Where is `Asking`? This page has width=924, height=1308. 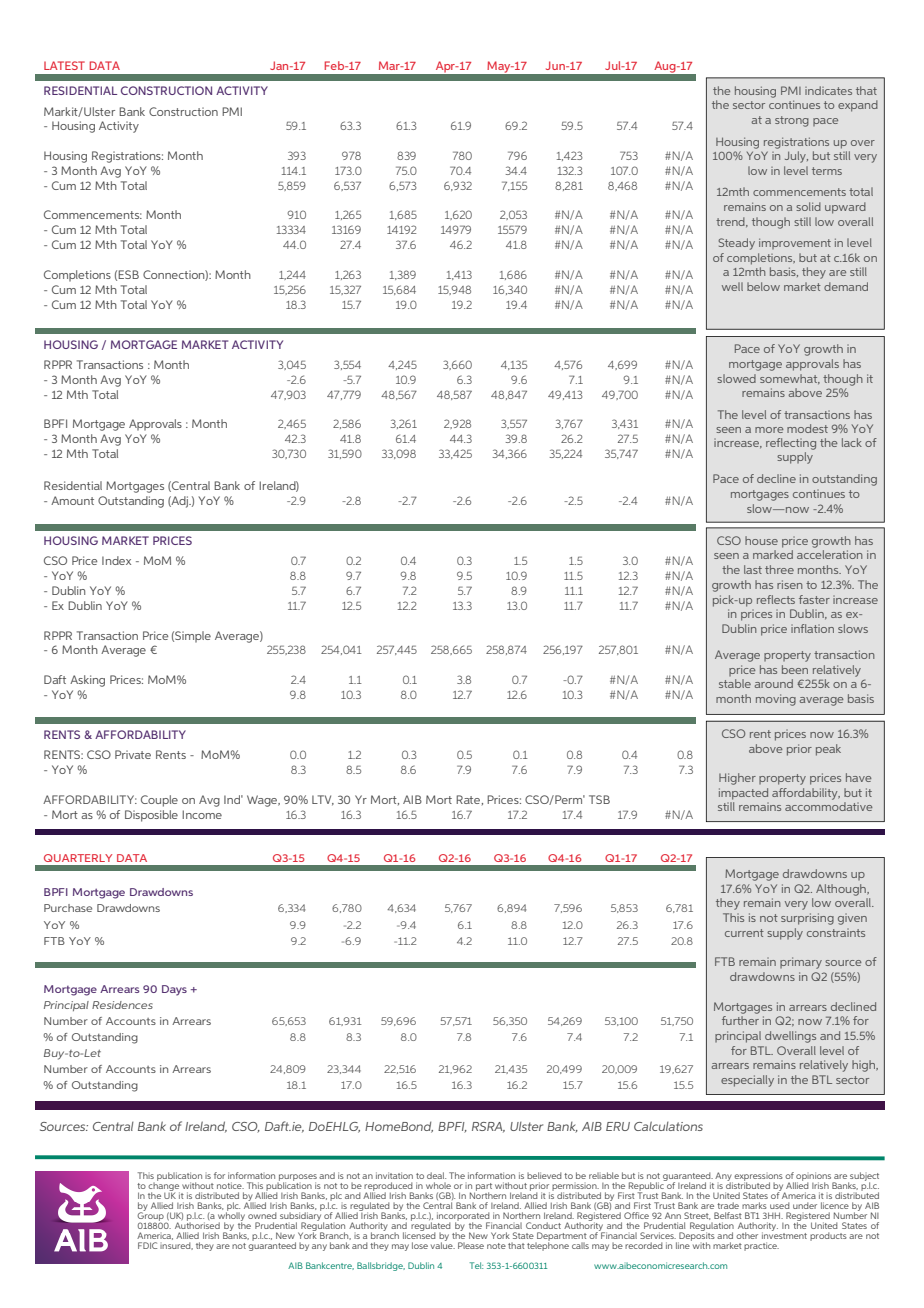
Asking is located at coordinates (87, 681).
